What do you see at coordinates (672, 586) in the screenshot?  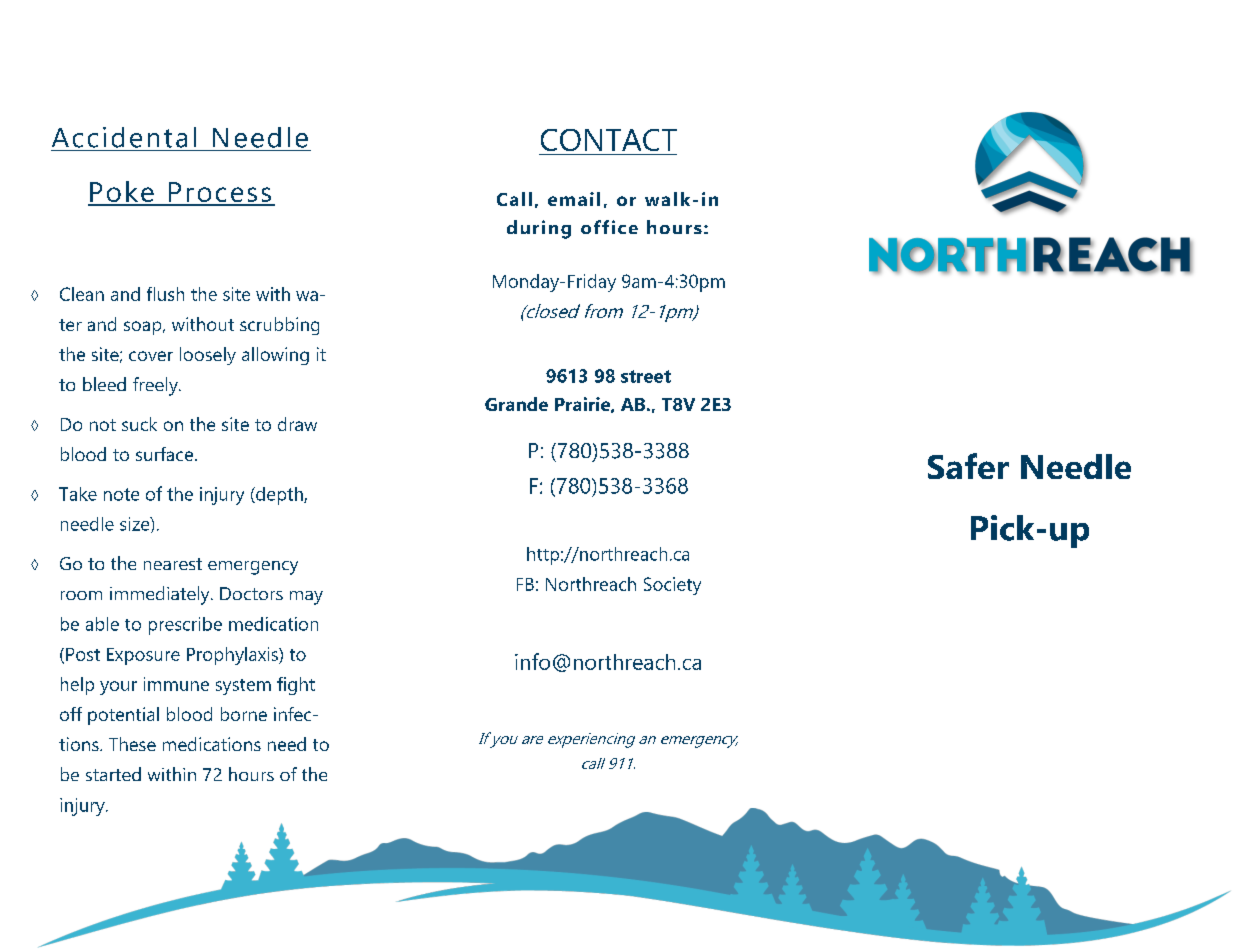 I see `Society` at bounding box center [672, 586].
